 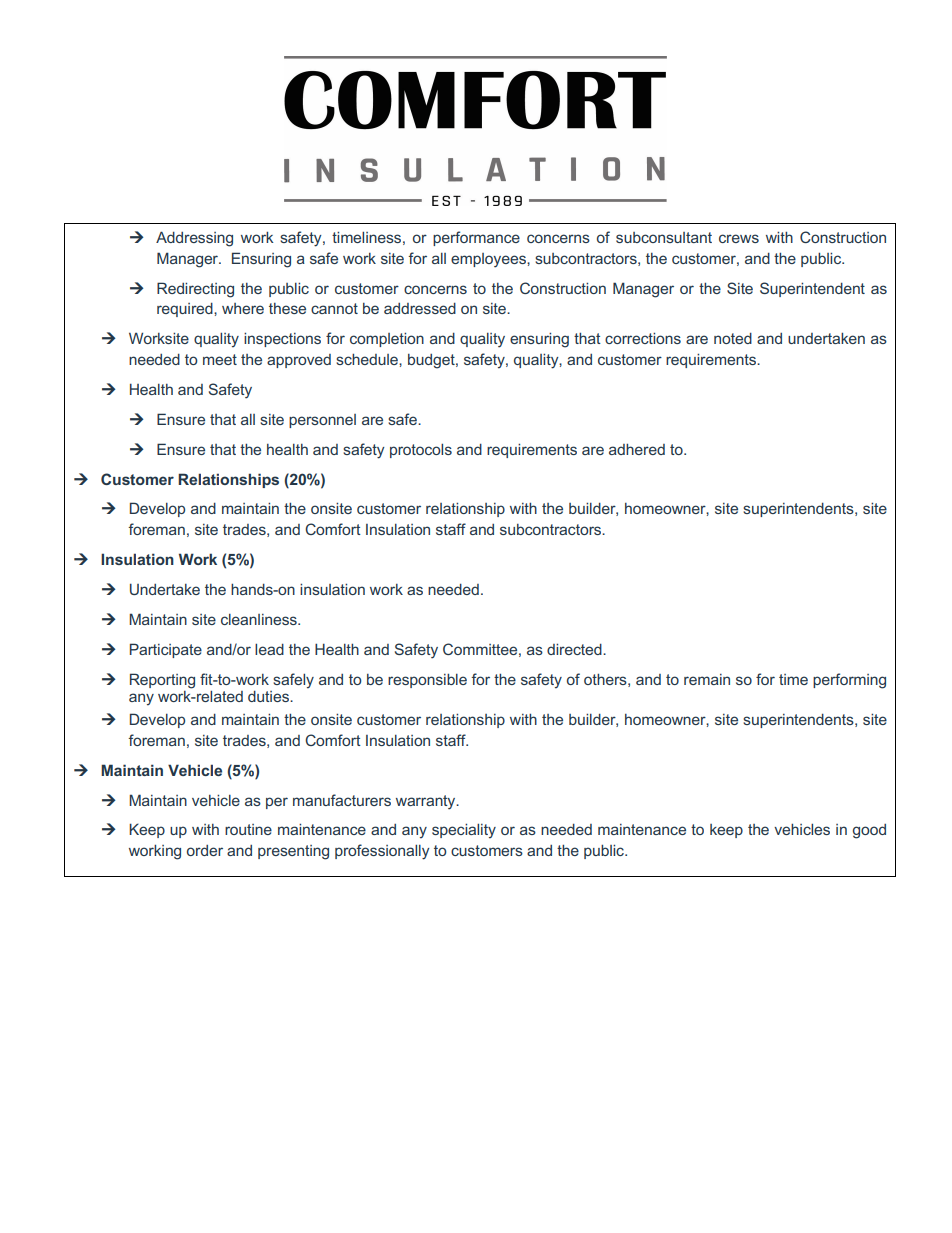 I want to click on directed, so click(x=575, y=649).
